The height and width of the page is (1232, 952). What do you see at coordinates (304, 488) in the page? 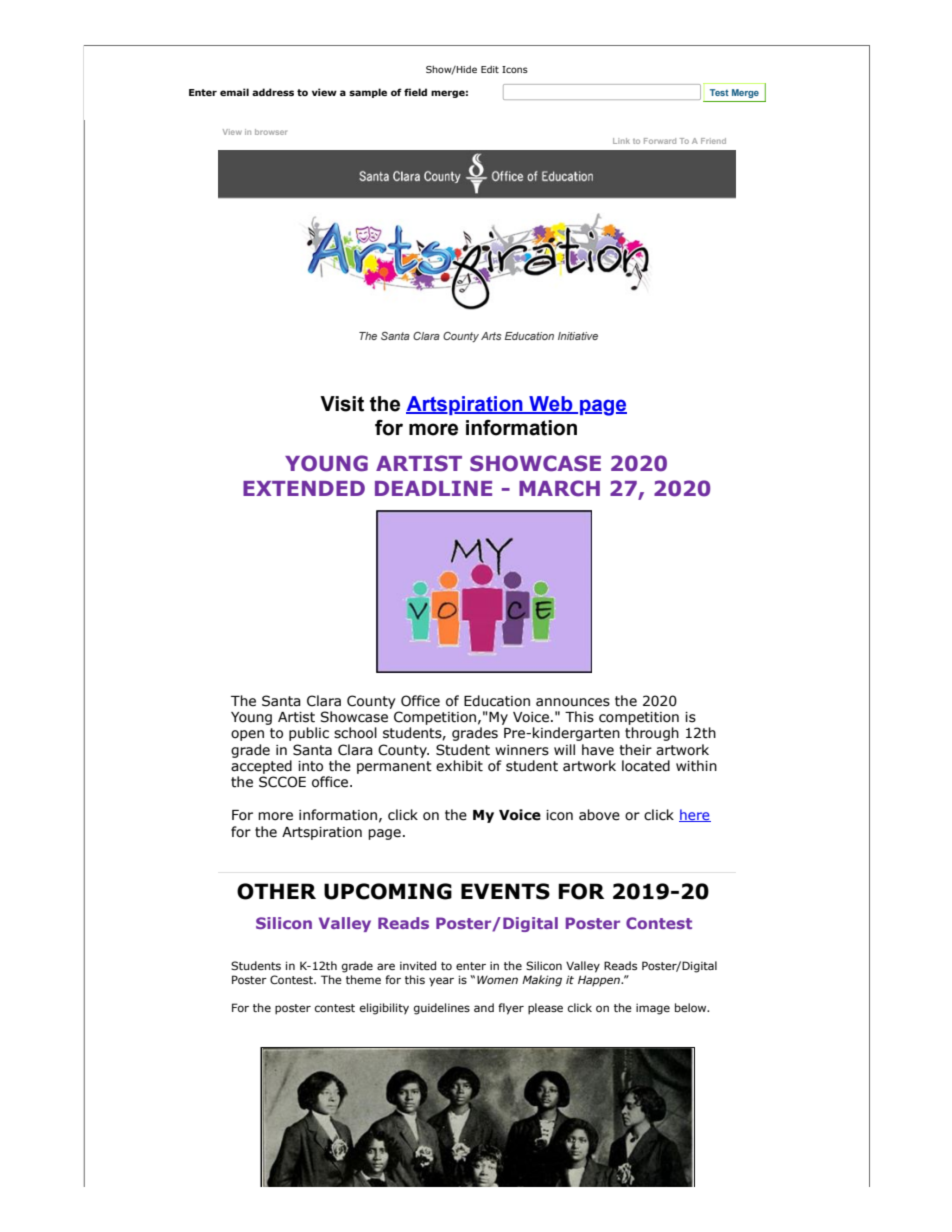
I see `EXTENDED` at bounding box center [304, 488].
